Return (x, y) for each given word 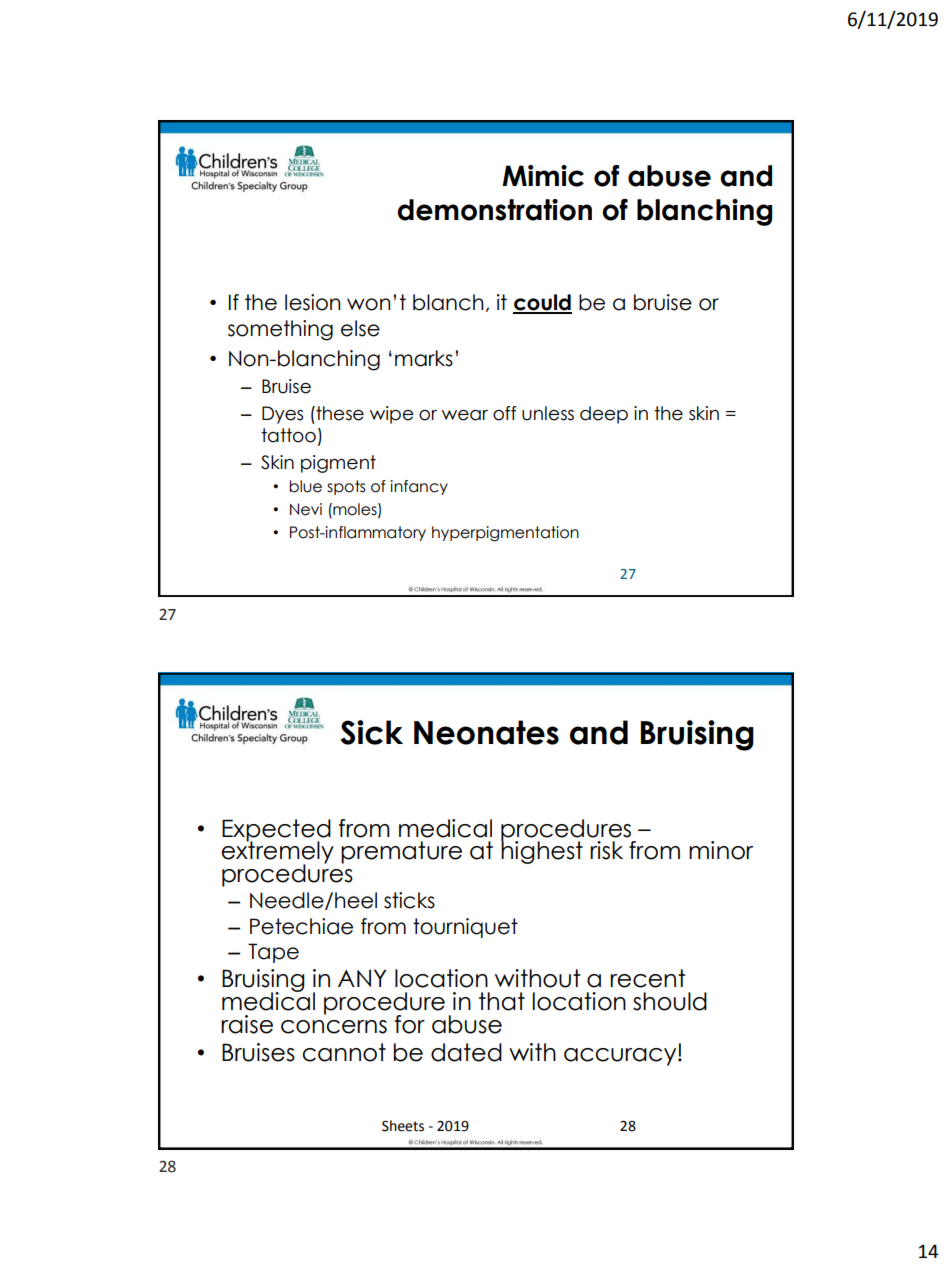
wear (465, 415)
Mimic (543, 176)
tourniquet (465, 928)
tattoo (288, 435)
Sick (372, 732)
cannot (344, 1052)
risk (606, 850)
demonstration (494, 210)
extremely (277, 853)
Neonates (486, 732)
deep (604, 415)
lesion (313, 302)
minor (721, 850)
